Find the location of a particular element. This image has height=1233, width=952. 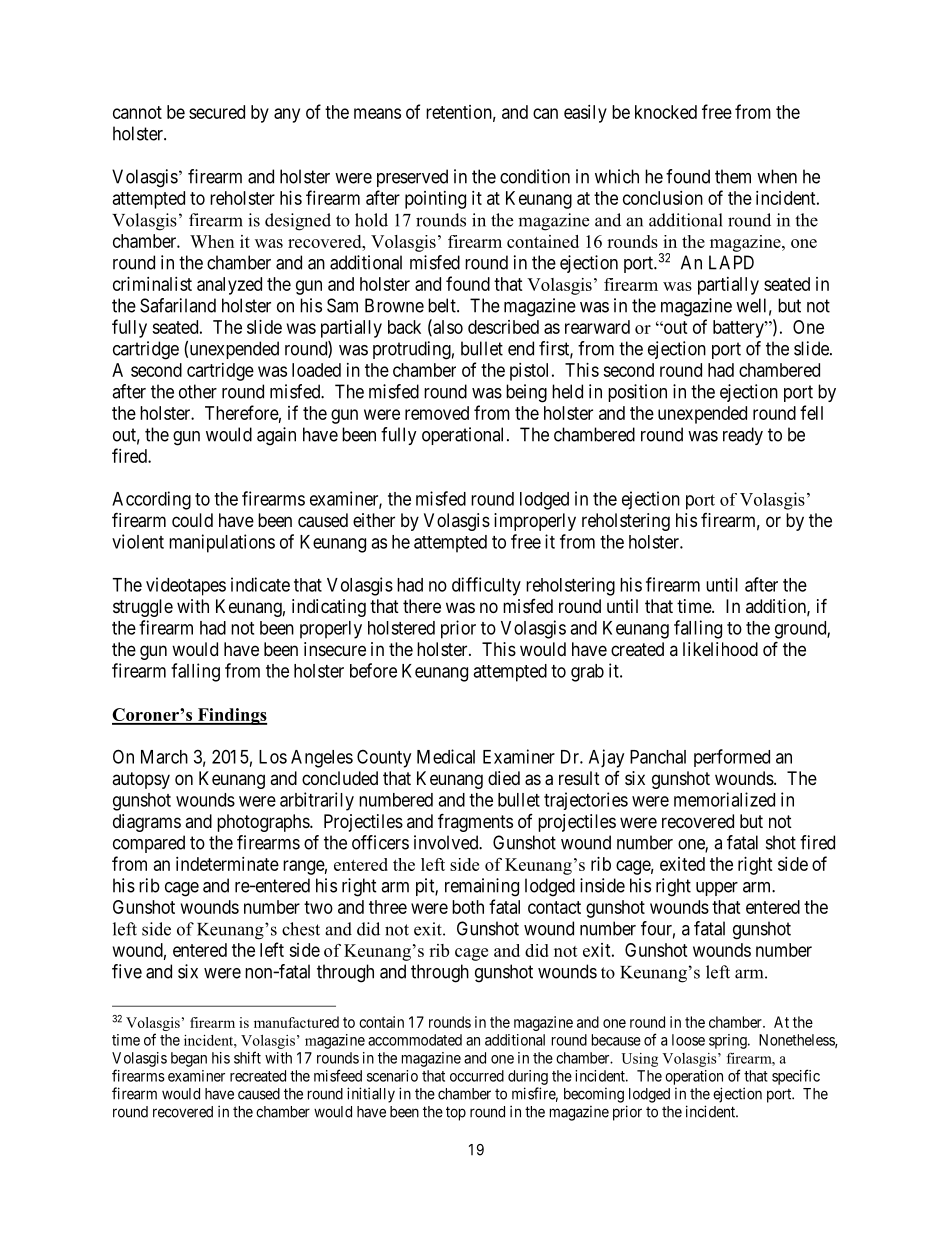

difficulty is located at coordinates (486, 586).
